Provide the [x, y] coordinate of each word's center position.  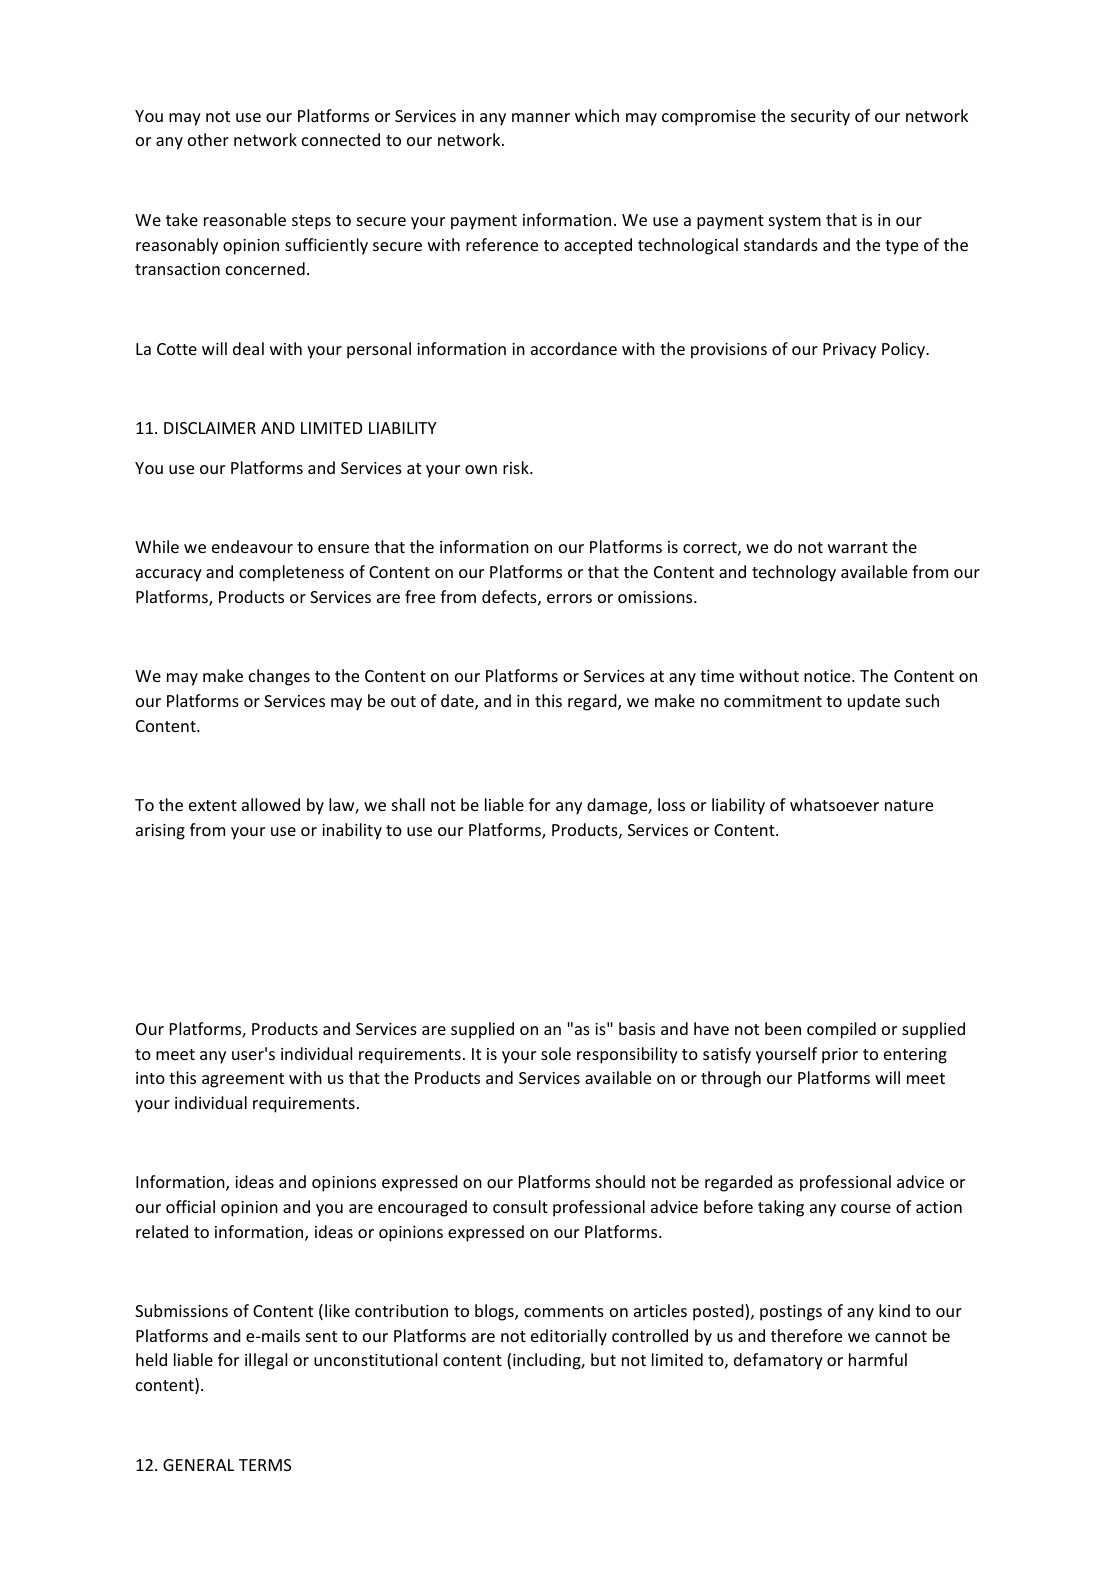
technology [794, 573]
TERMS [265, 1465]
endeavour [252, 546]
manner [541, 117]
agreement [243, 1080]
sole [556, 1053]
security [820, 118]
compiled [841, 1030]
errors [569, 598]
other [208, 139]
